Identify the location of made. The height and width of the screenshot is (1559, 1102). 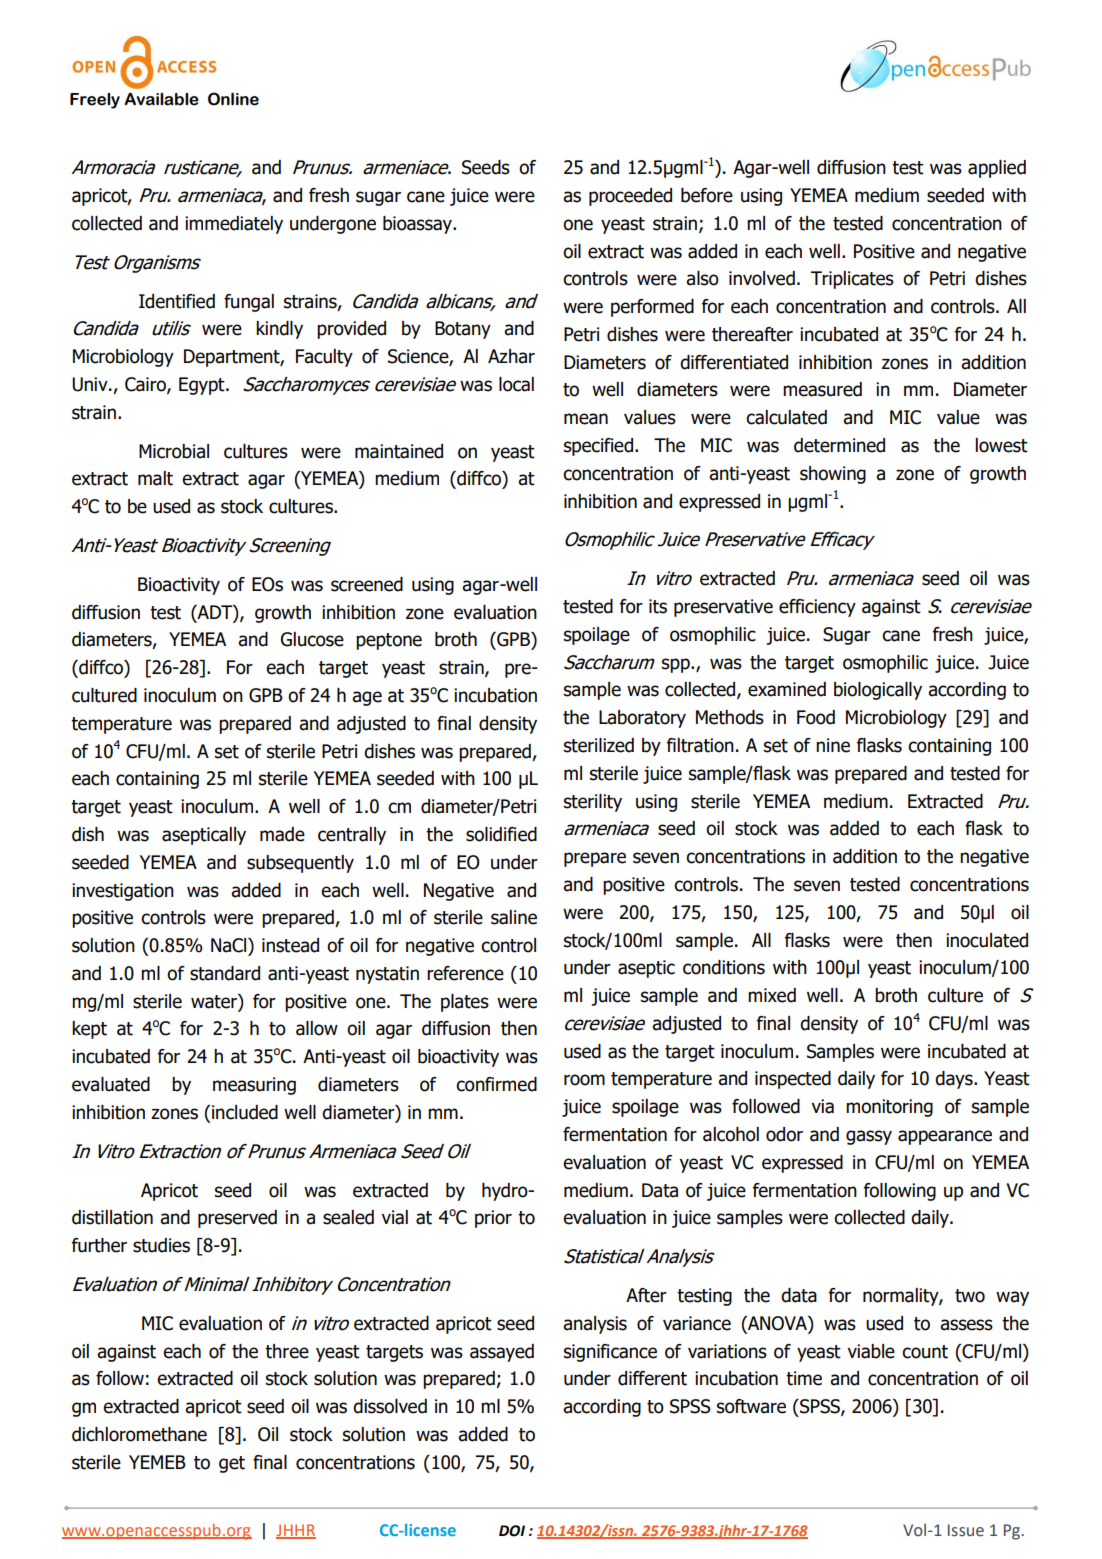
(282, 834).
